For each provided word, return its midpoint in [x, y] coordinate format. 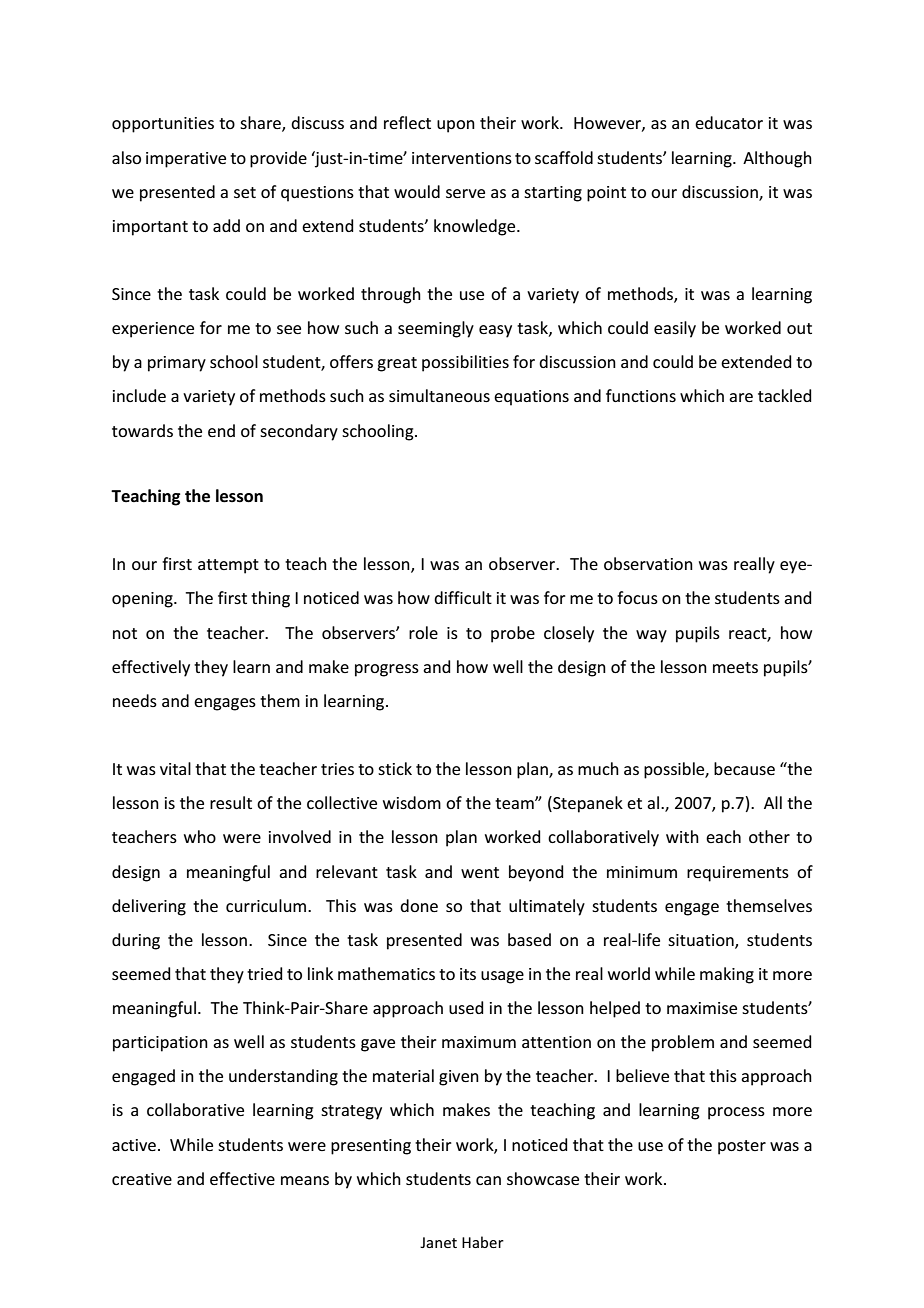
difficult [463, 597]
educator [729, 122]
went [480, 872]
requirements [738, 874]
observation [648, 563]
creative [142, 1179]
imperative [186, 160]
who [200, 836]
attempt [228, 566]
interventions [462, 158]
